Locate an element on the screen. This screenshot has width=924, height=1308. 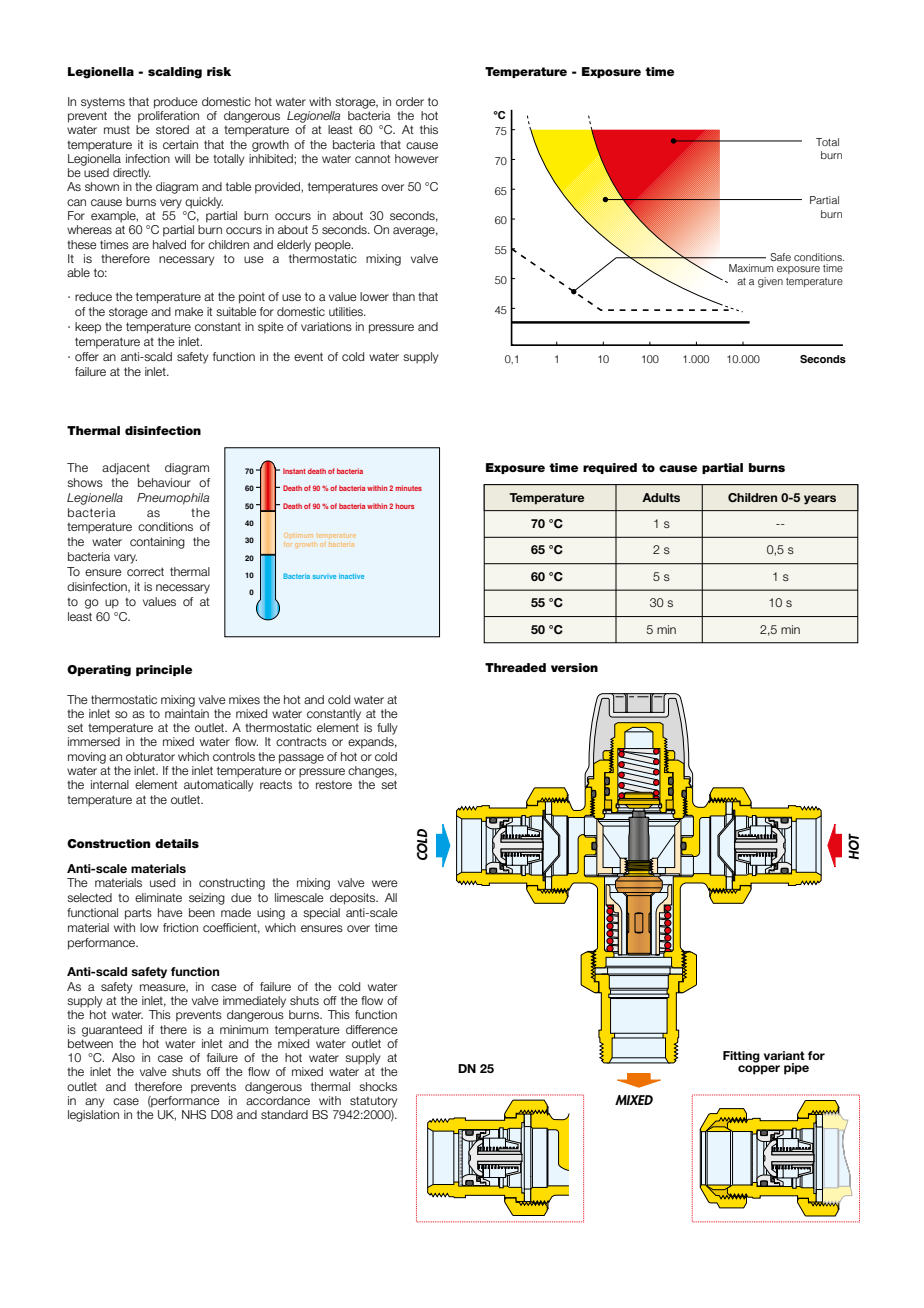
make is located at coordinates (189, 311).
